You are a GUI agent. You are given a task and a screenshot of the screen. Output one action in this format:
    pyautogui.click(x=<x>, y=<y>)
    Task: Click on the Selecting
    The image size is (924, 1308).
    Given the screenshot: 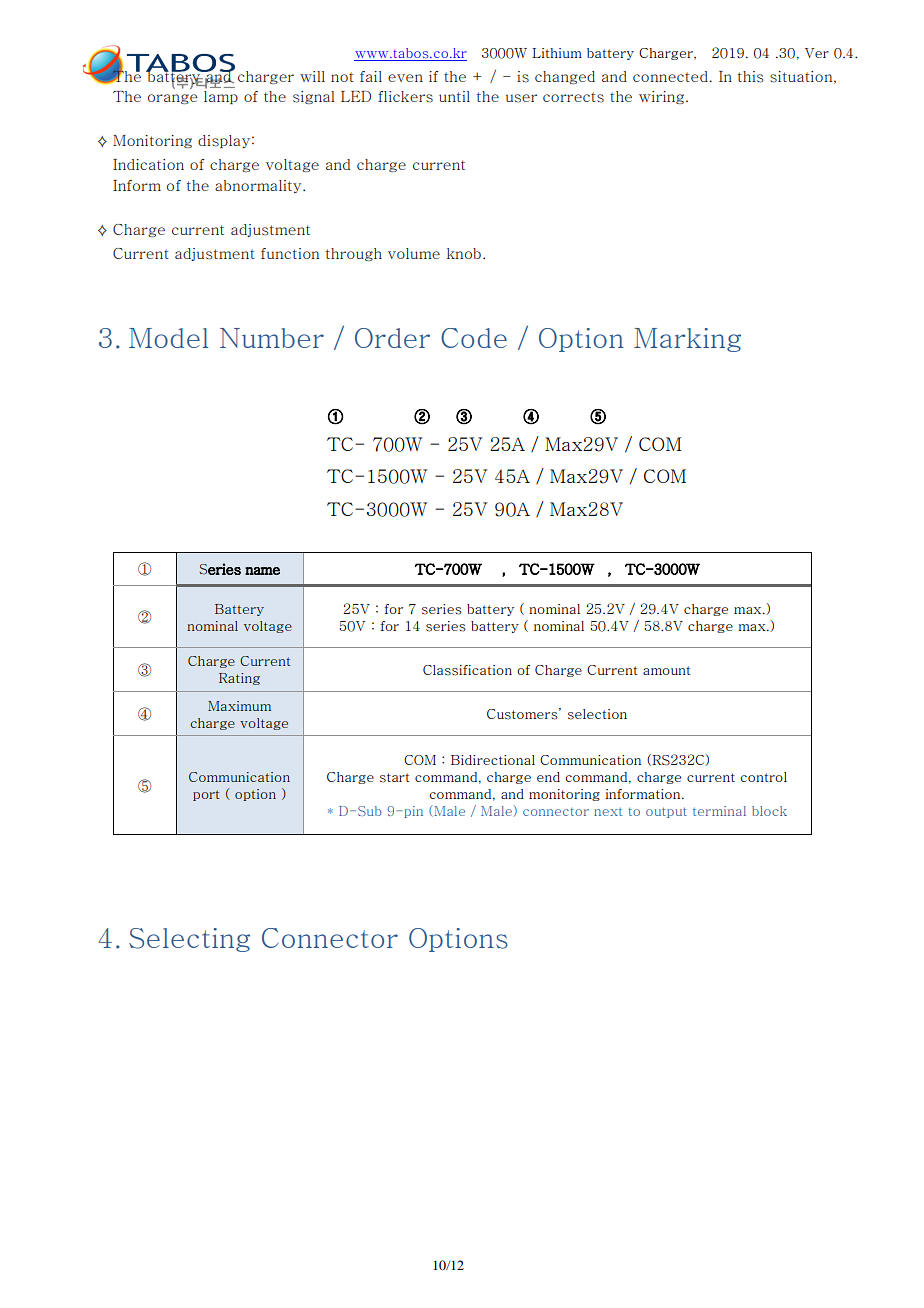 What is the action you would take?
    pyautogui.click(x=189, y=940)
